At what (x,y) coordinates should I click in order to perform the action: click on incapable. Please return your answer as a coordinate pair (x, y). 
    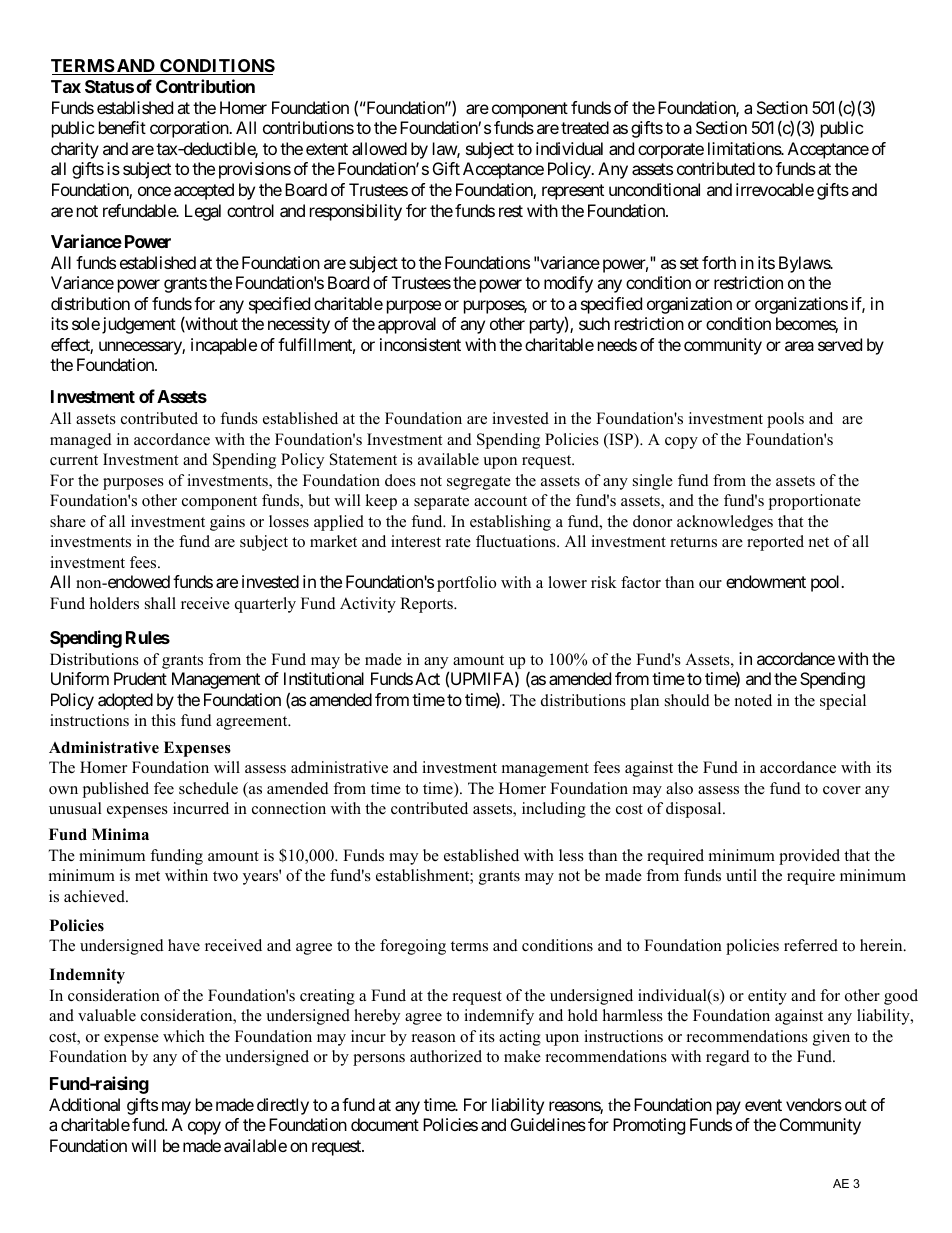
    Looking at the image, I should click on (224, 346).
